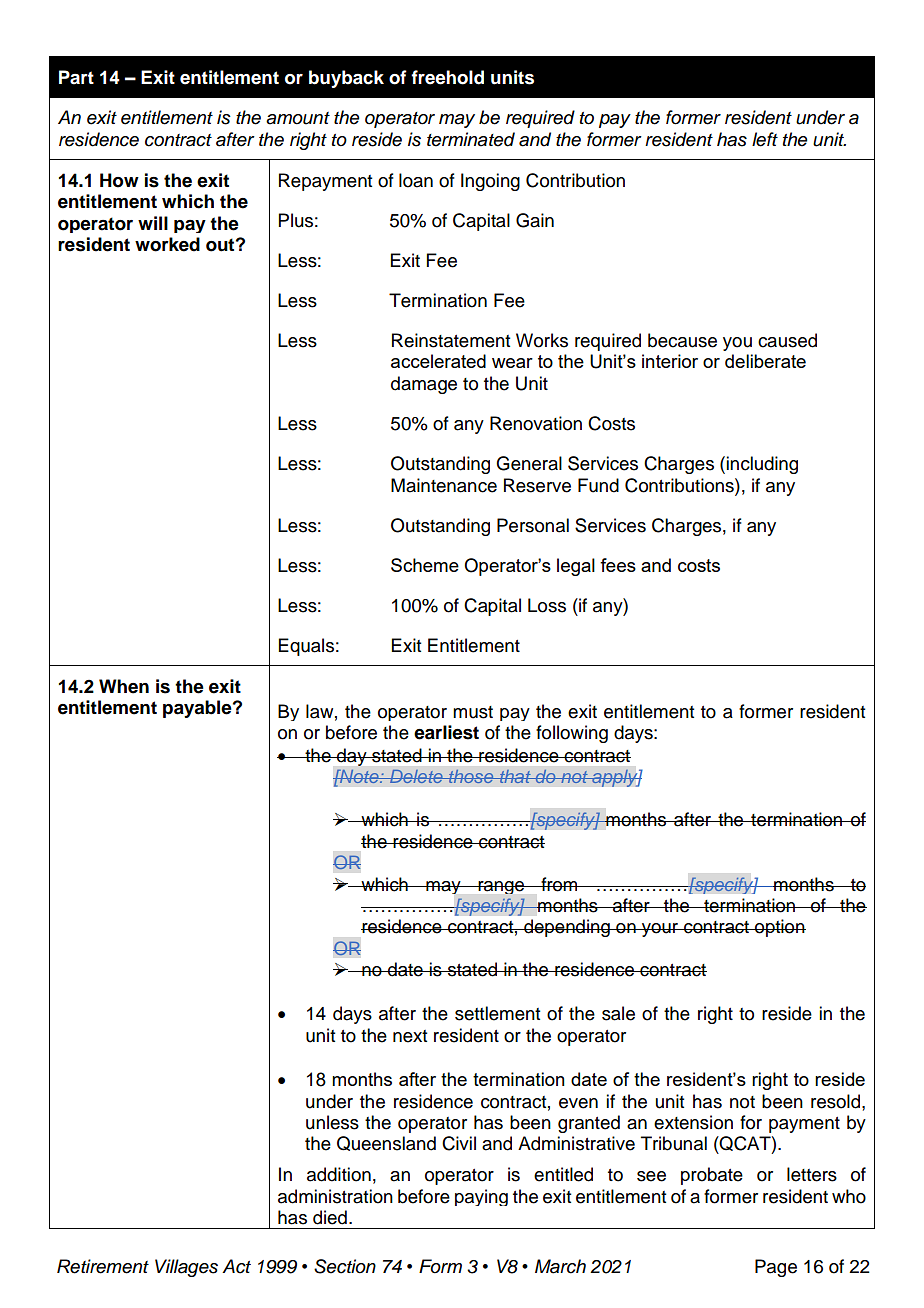 This screenshot has height=1308, width=924. Describe the element at coordinates (198, 709) in the screenshot. I see `payable` at that location.
